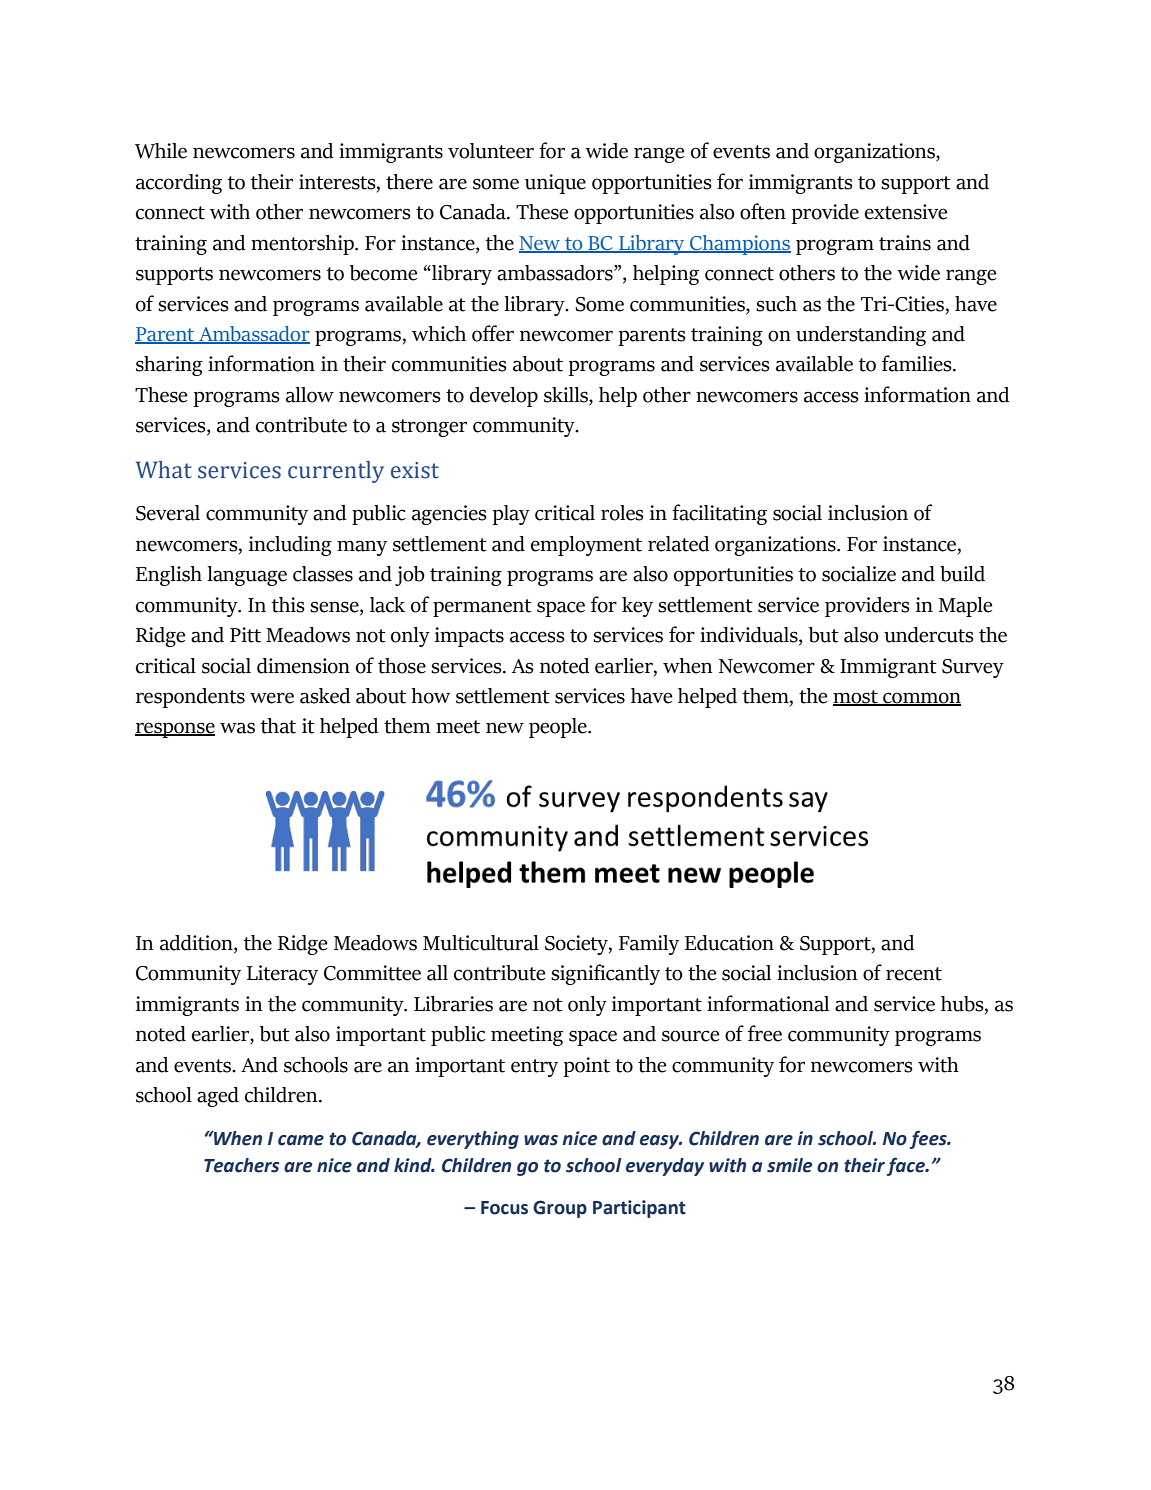  I want to click on unique, so click(555, 184).
